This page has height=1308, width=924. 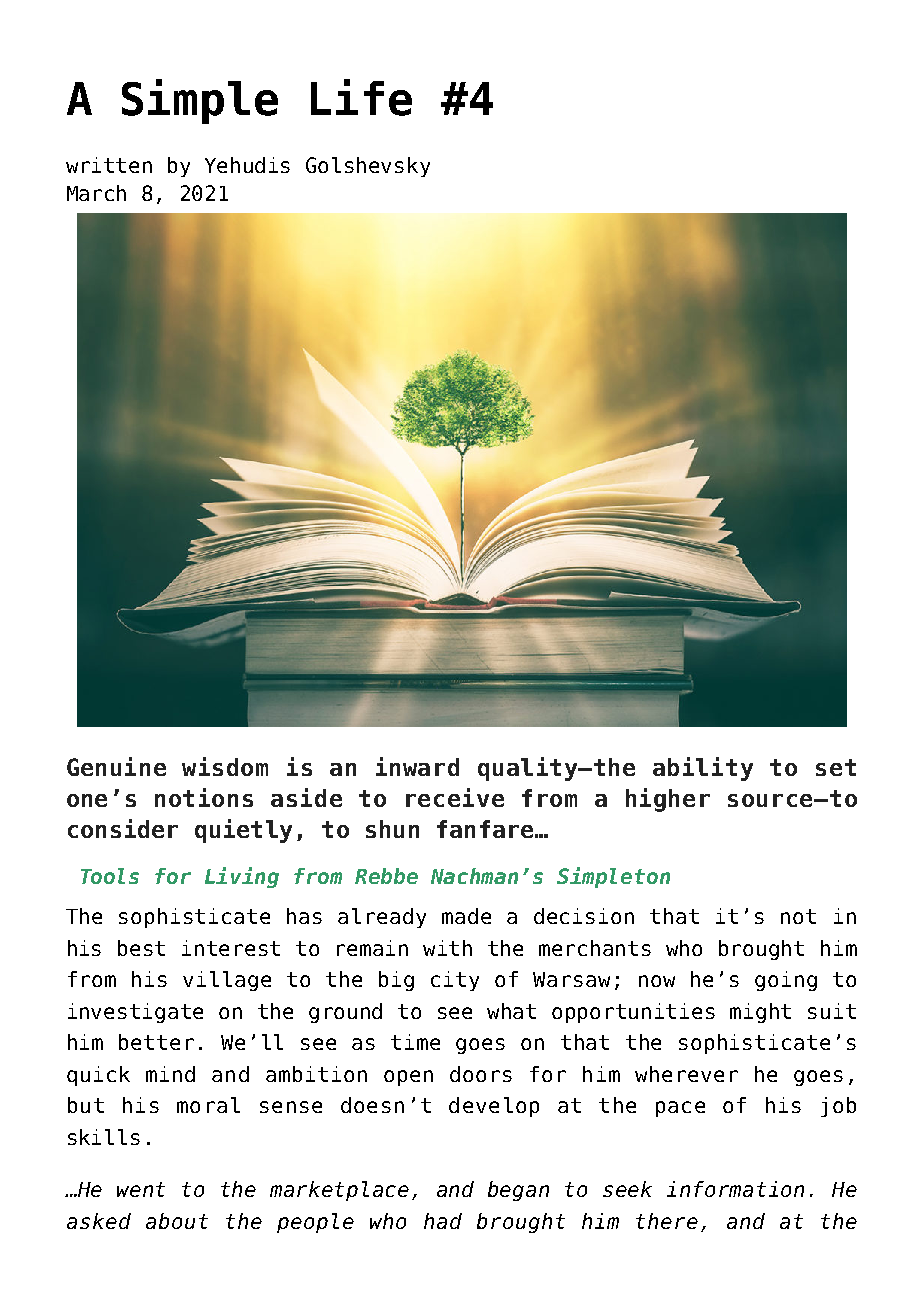 I want to click on ability, so click(x=703, y=769).
